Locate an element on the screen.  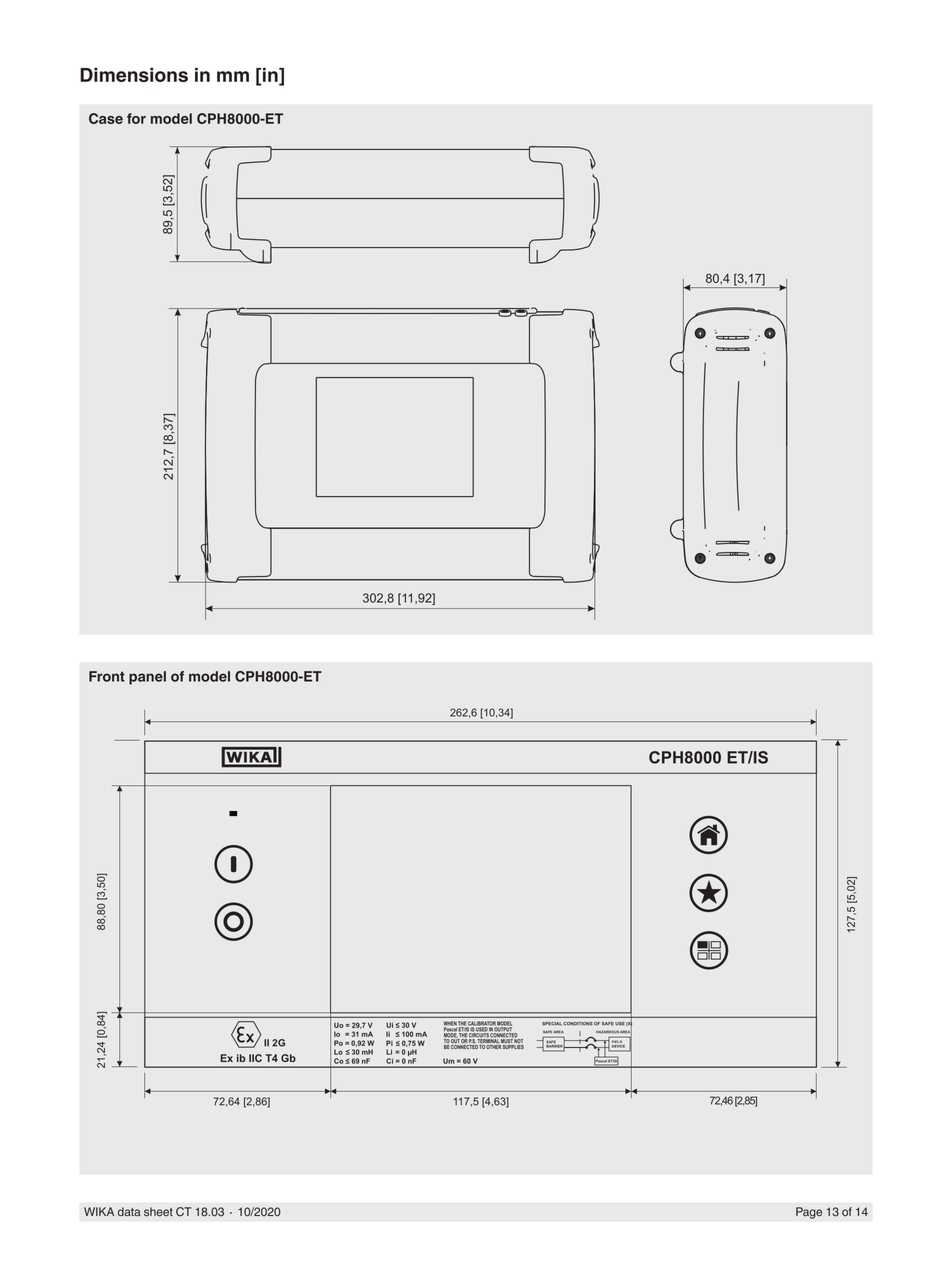
Front is located at coordinates (107, 676).
